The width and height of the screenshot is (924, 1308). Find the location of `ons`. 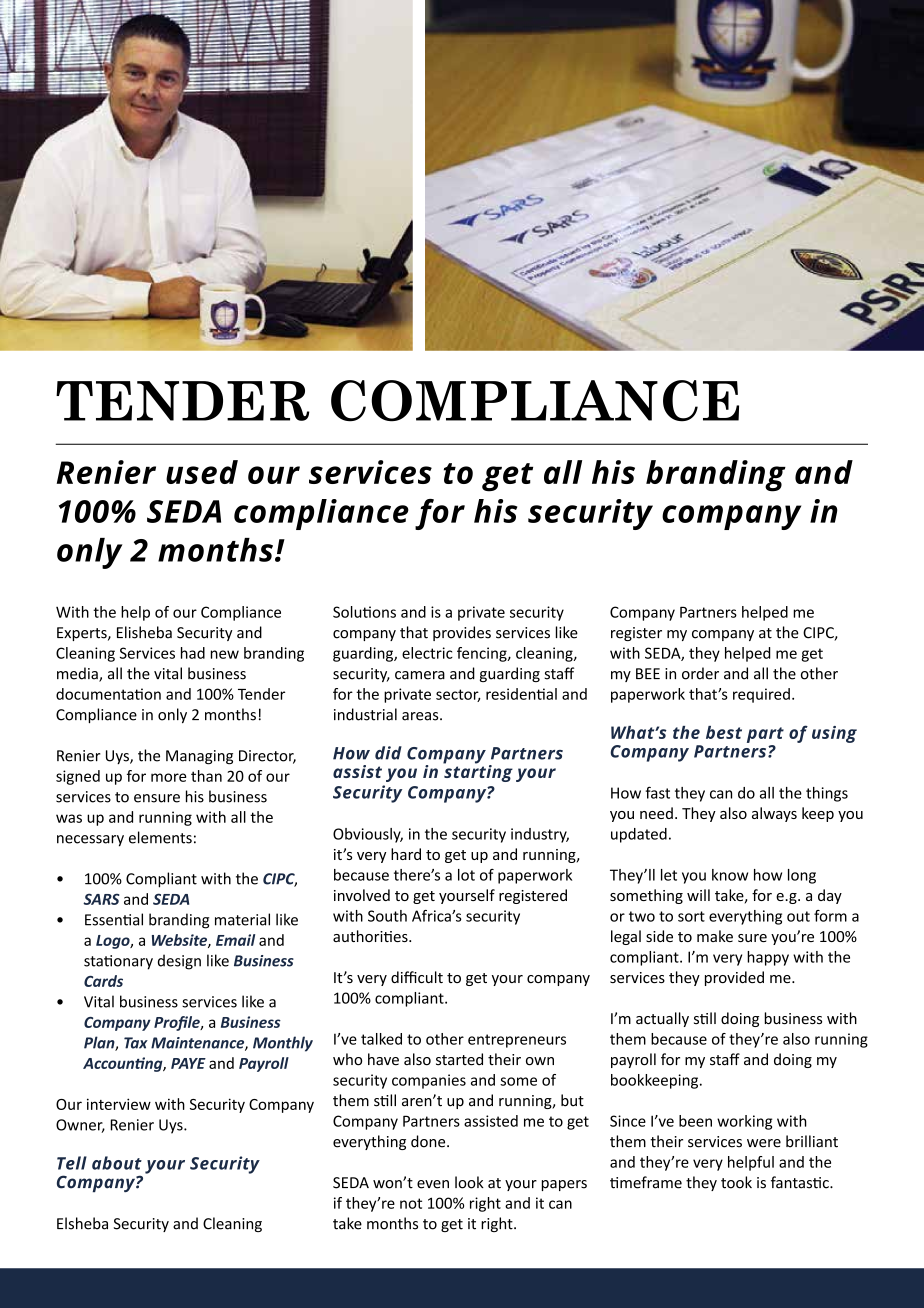

ons is located at coordinates (384, 613).
